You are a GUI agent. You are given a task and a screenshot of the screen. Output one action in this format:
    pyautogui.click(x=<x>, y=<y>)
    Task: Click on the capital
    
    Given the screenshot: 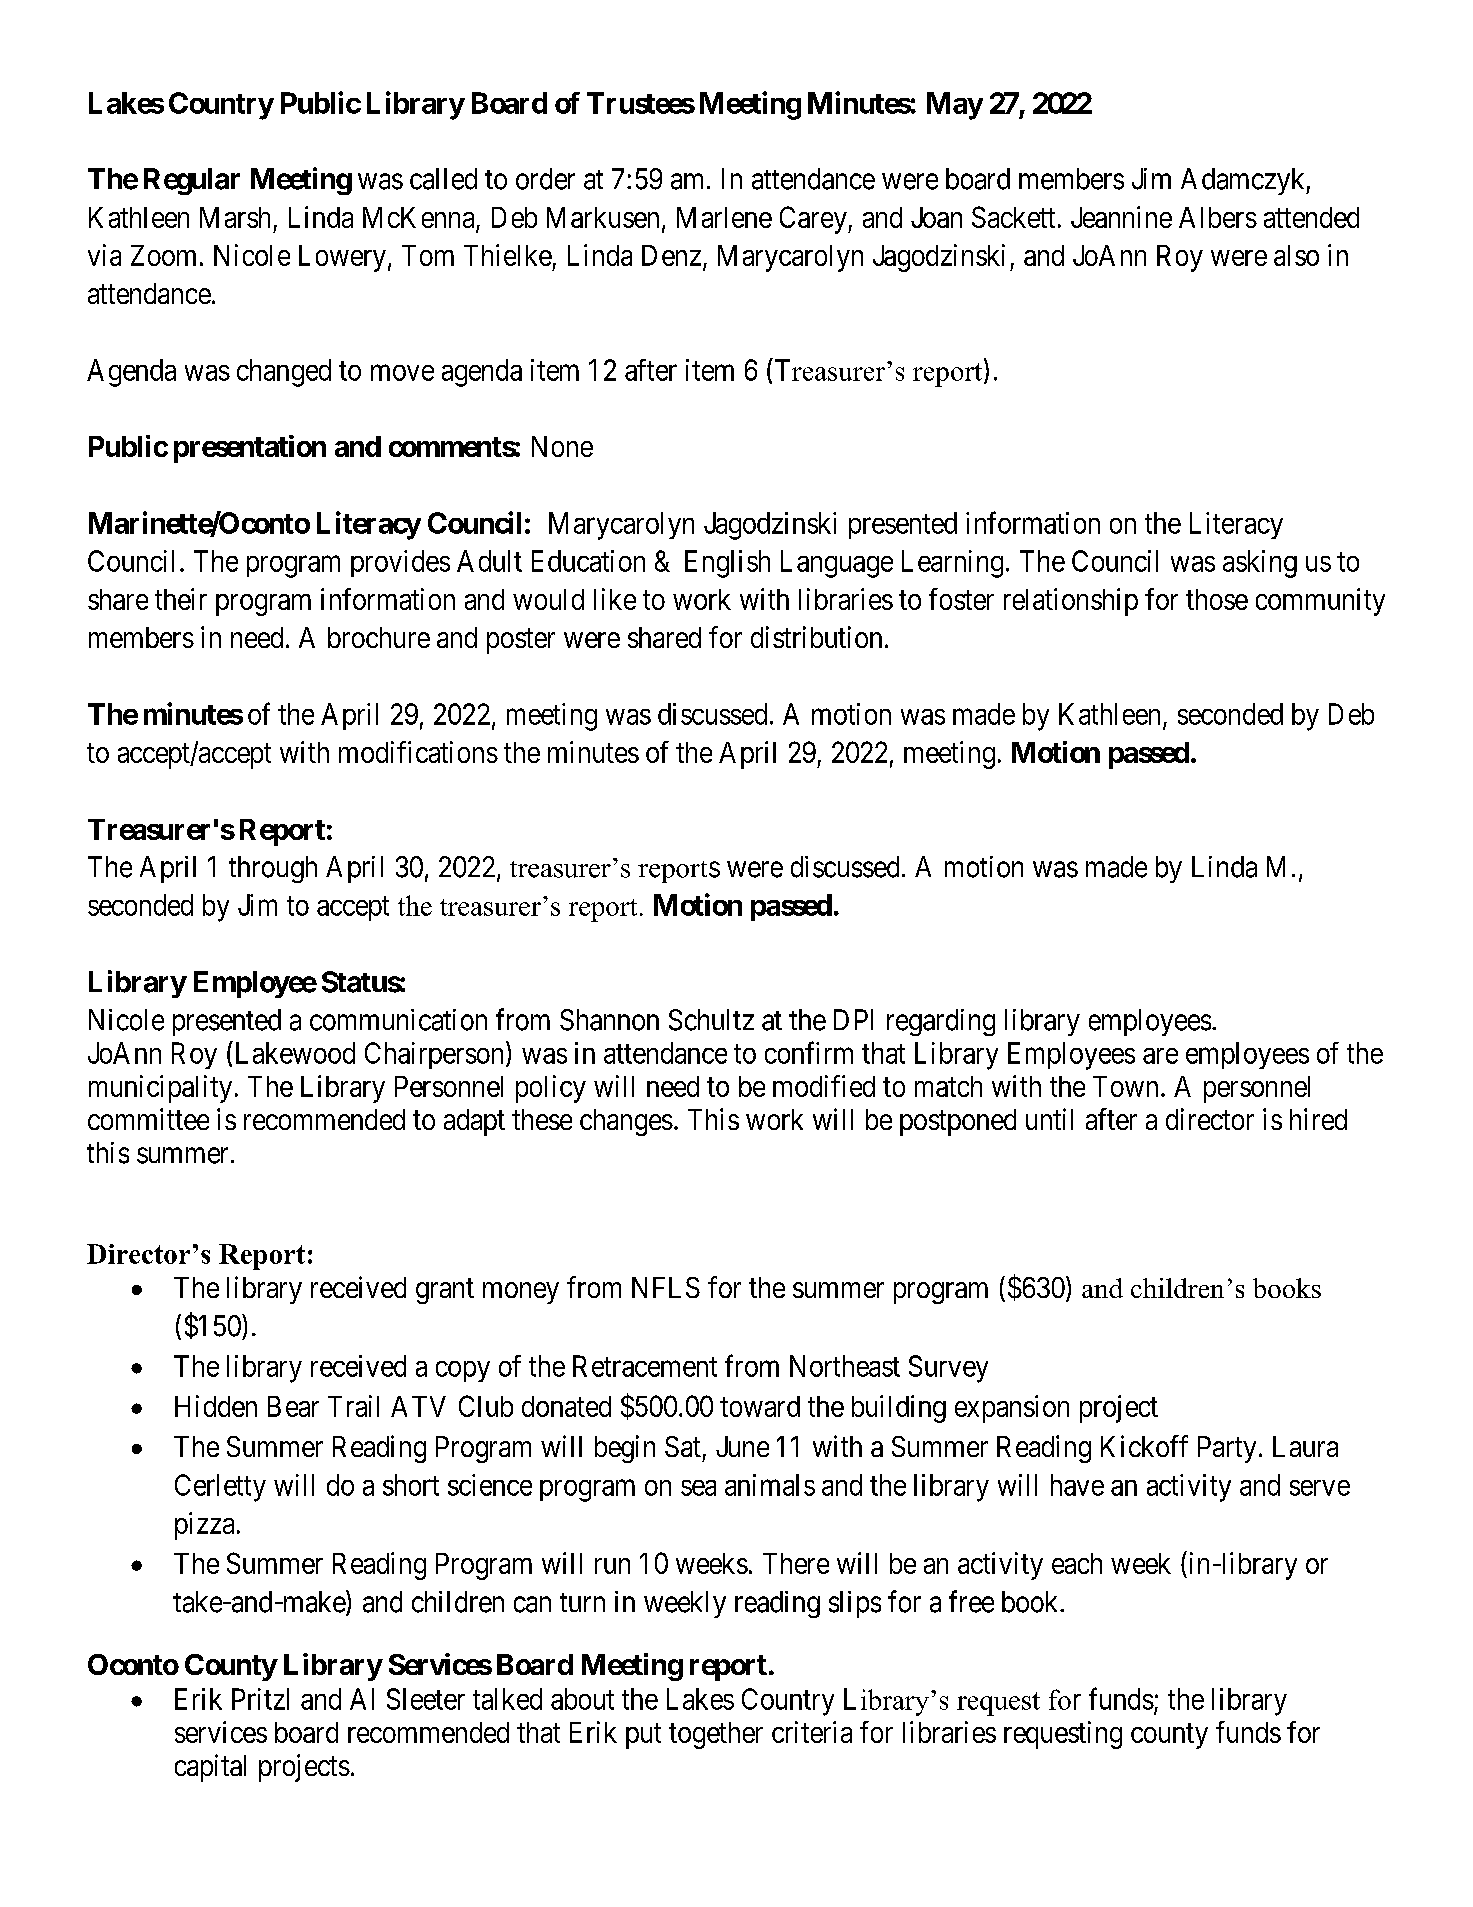 What is the action you would take?
    pyautogui.click(x=210, y=1768)
